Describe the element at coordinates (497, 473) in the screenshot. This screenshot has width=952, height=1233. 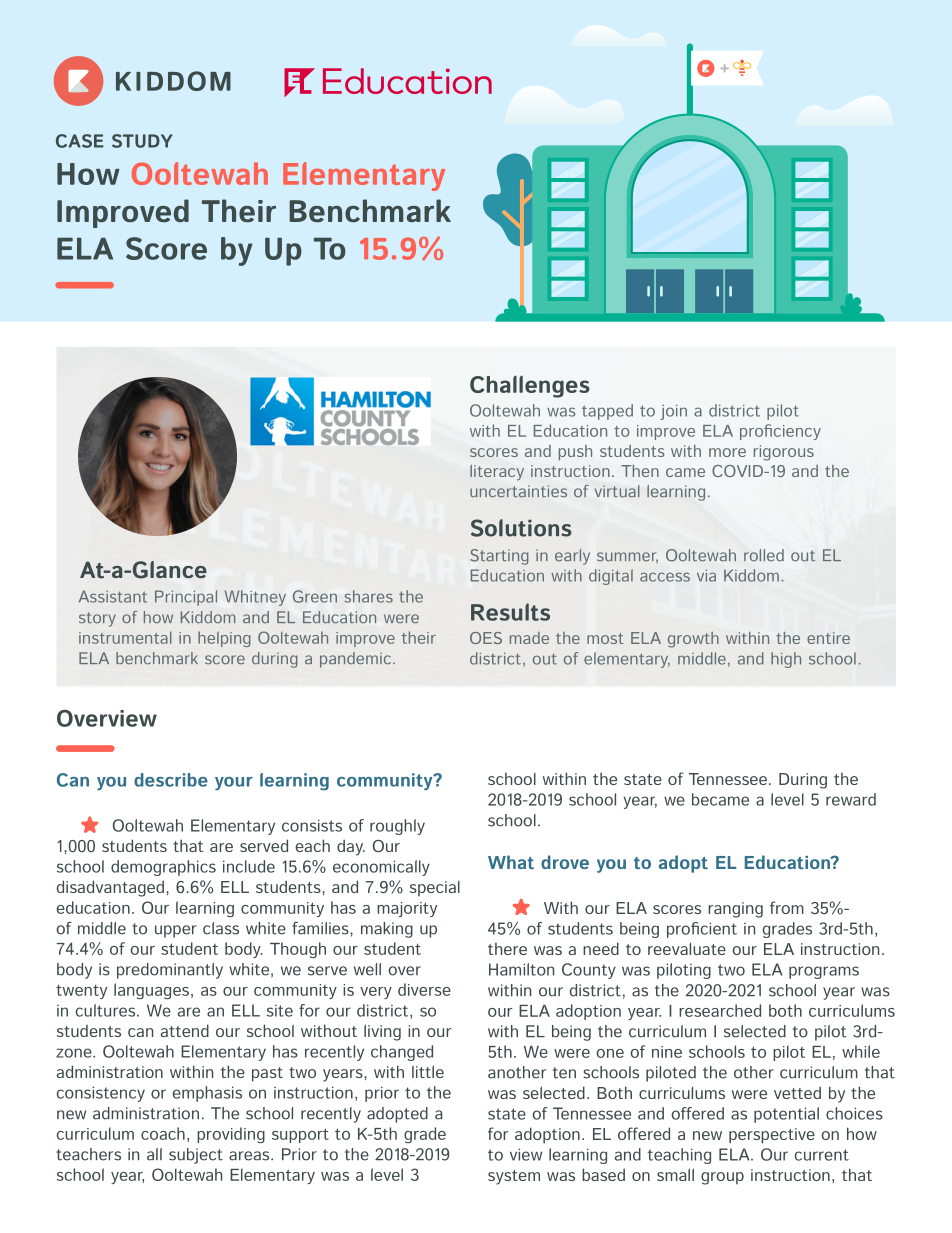
I see `literacy` at that location.
